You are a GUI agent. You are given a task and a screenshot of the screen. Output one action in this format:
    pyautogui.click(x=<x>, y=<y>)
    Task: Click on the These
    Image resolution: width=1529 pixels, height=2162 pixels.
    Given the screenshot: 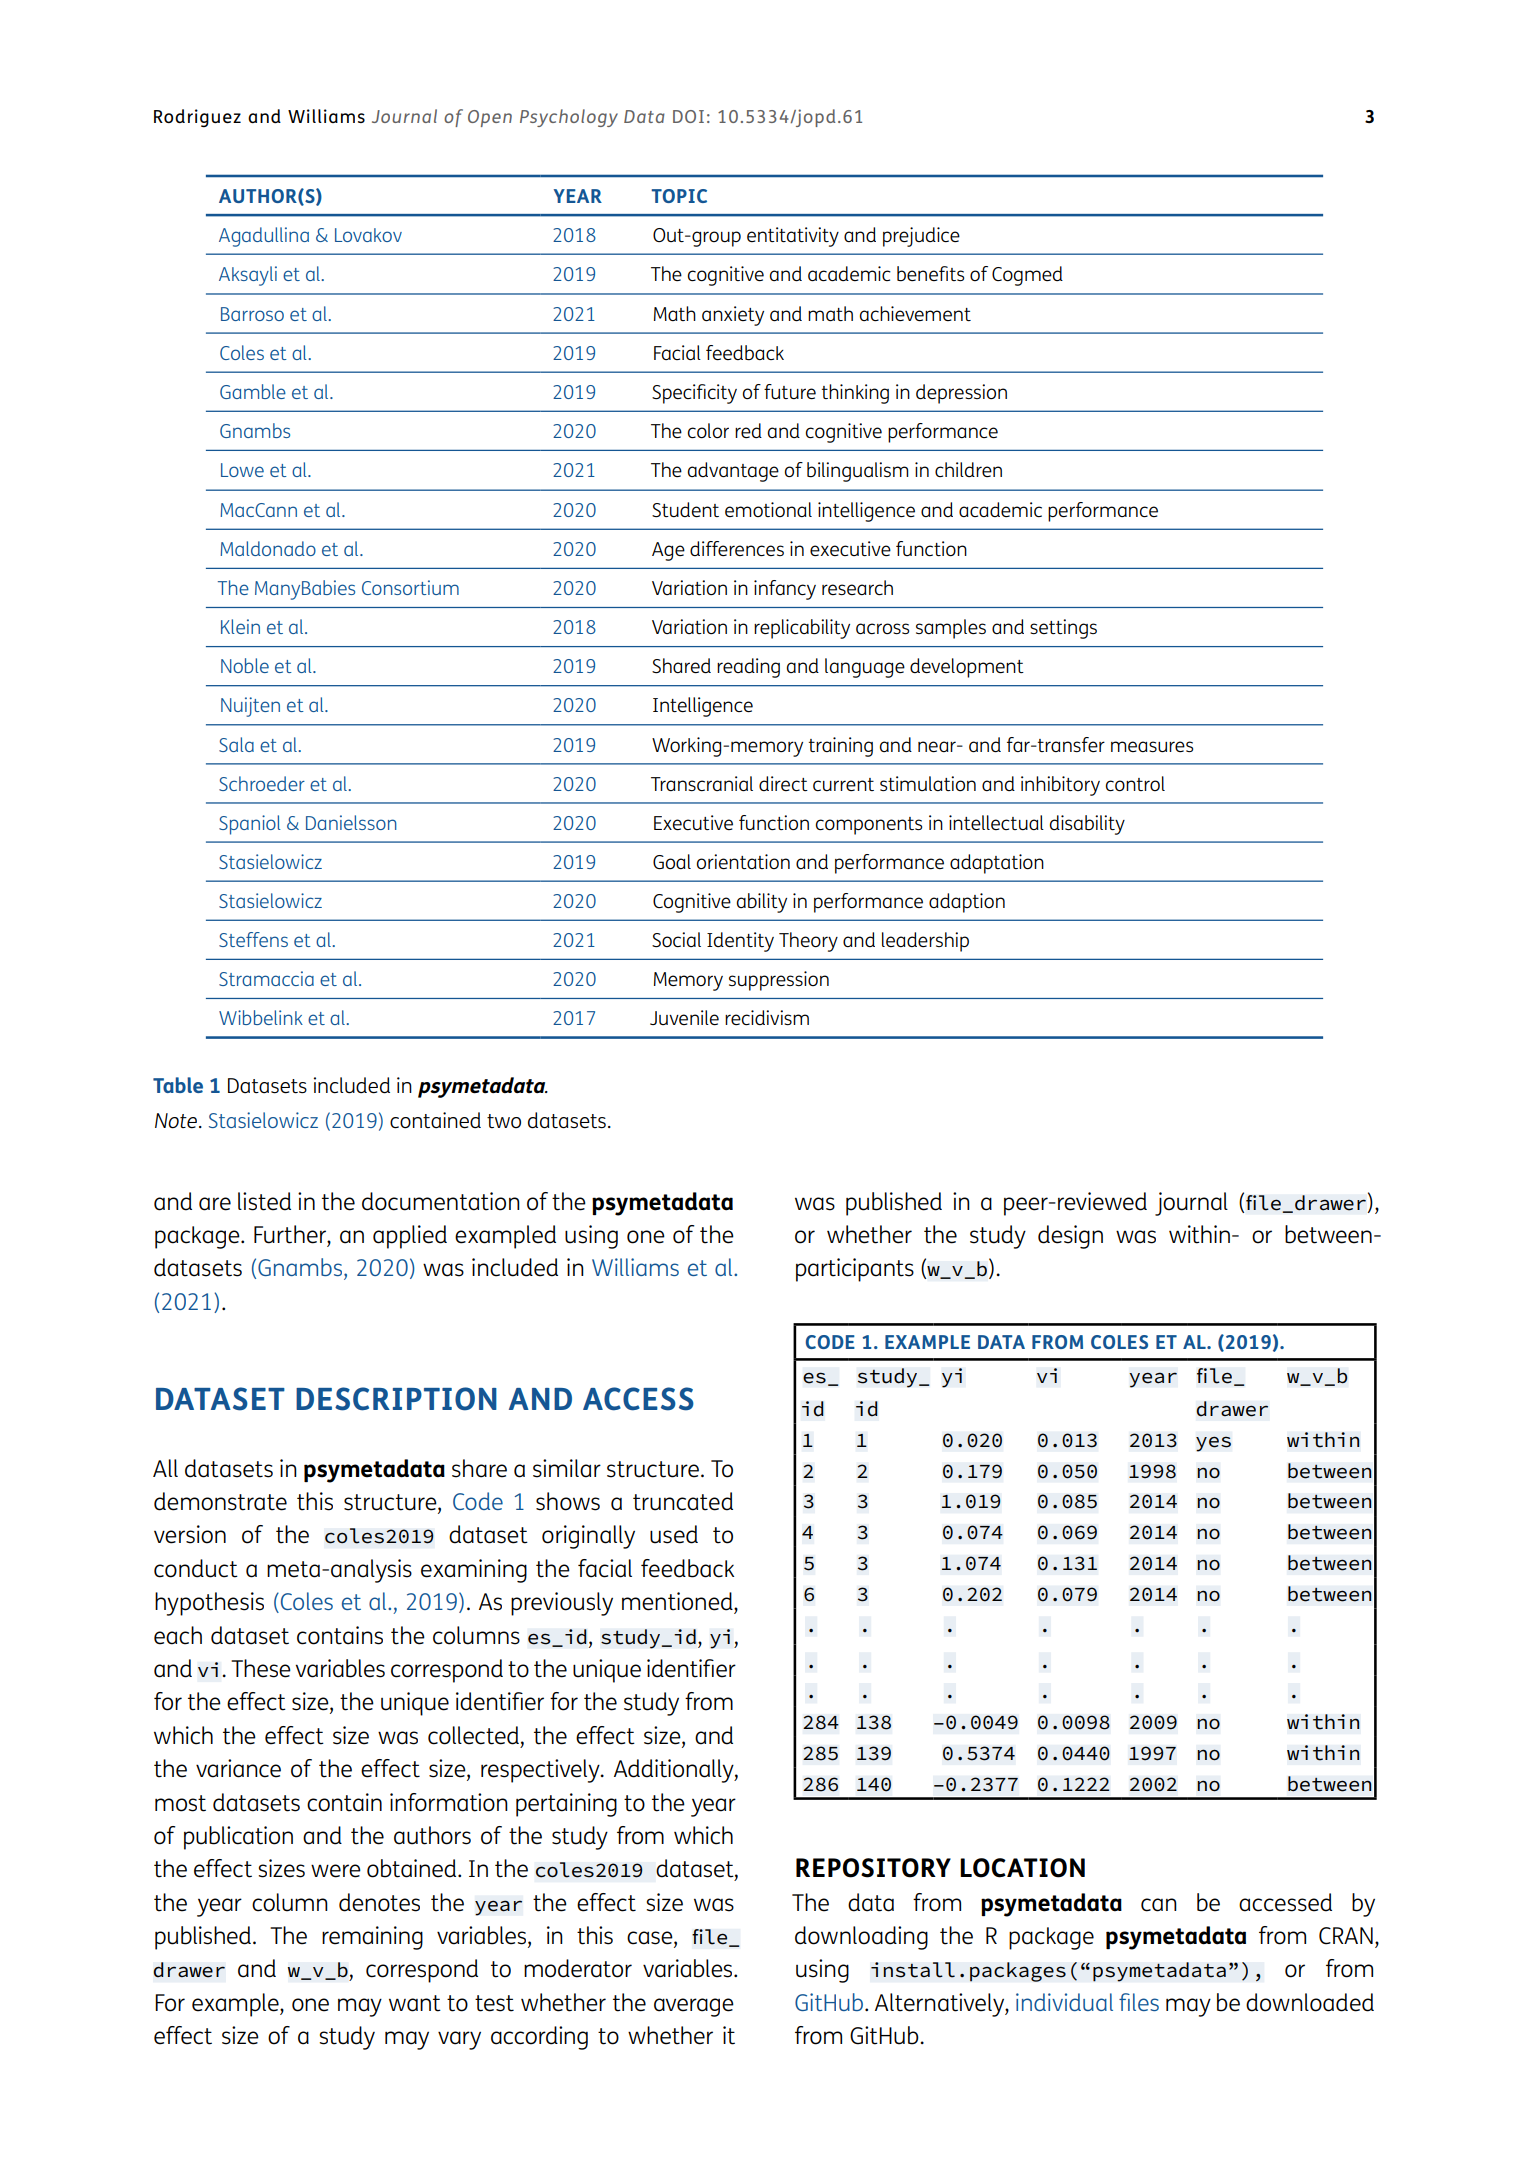 What is the action you would take?
    pyautogui.click(x=261, y=1668)
